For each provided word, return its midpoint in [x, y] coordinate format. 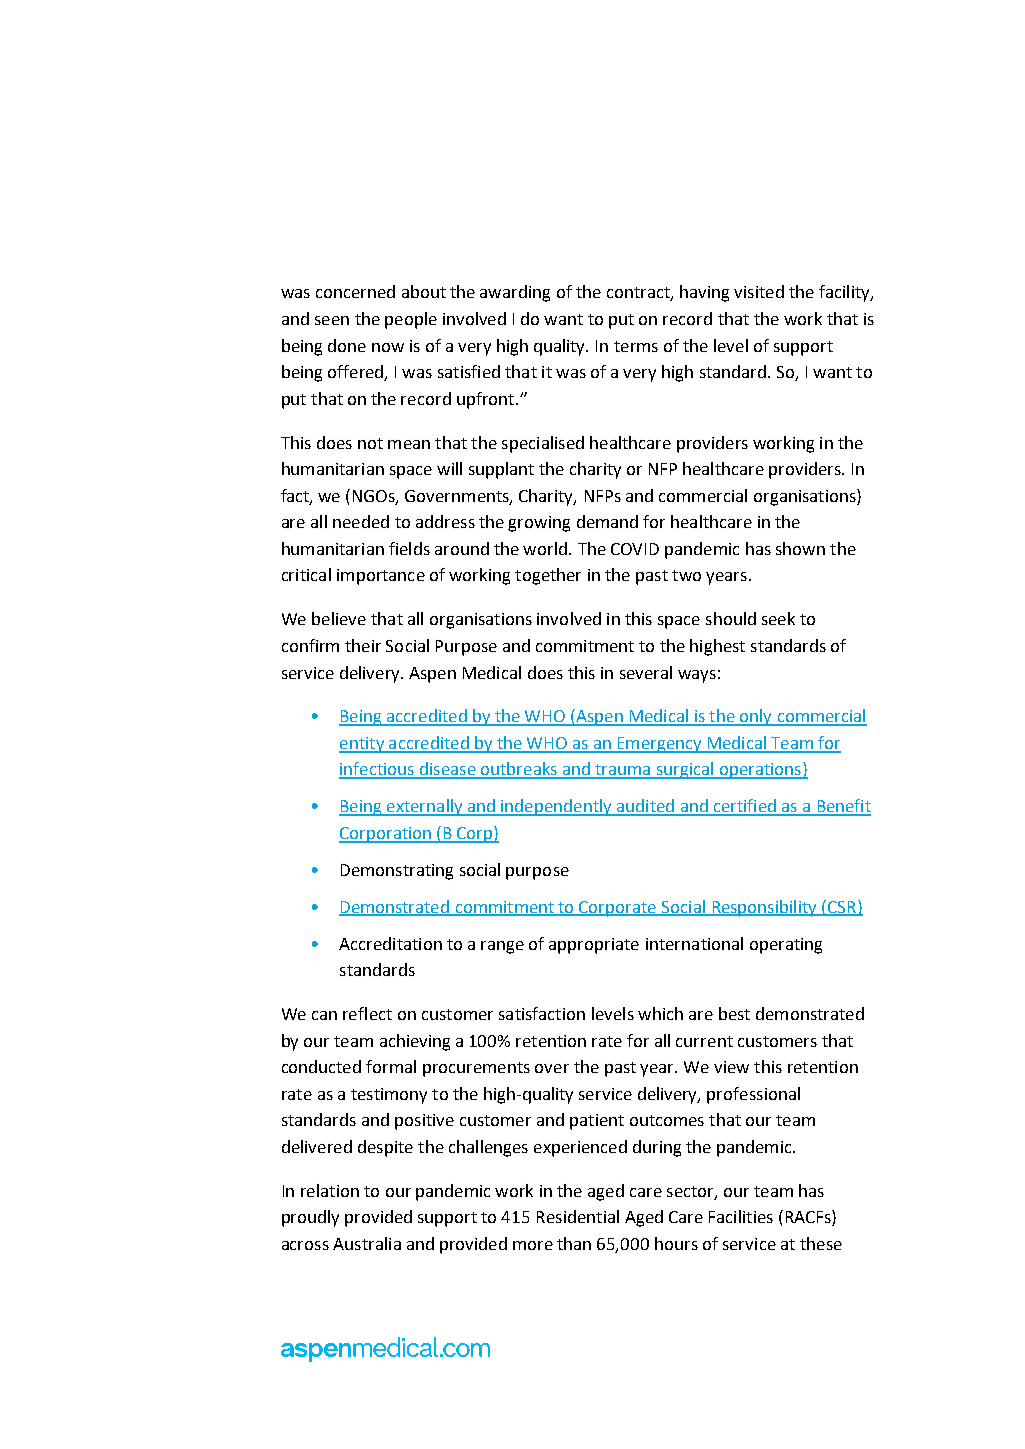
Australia [367, 1243]
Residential [578, 1216]
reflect [367, 1013]
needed [361, 521]
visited [759, 291]
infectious [378, 770]
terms [636, 346]
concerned [355, 291]
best [734, 1013]
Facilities [741, 1216]
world [546, 548]
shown [800, 548]
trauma [623, 771]
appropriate [594, 946]
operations [760, 770]
